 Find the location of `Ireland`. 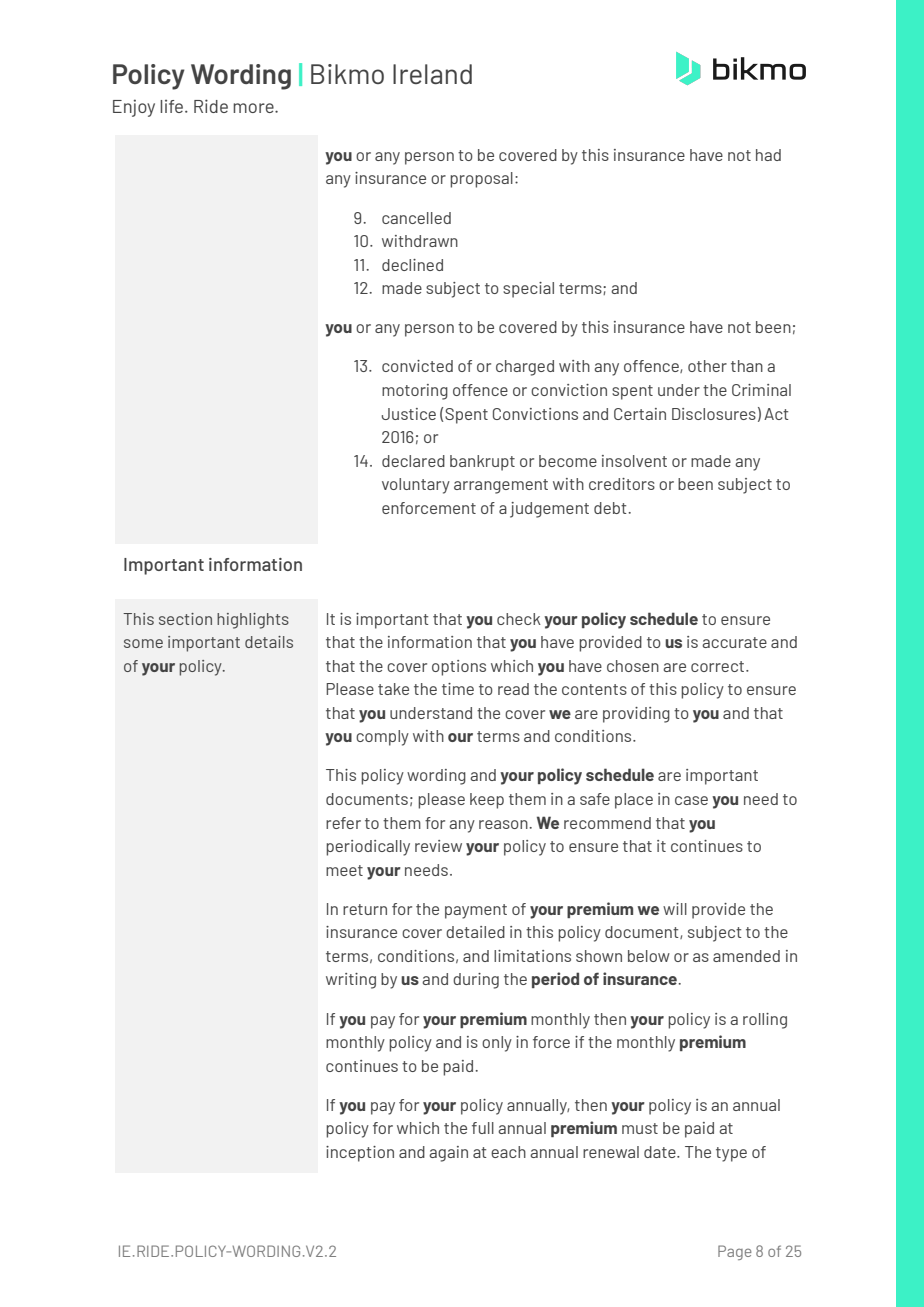

Ireland is located at coordinates (432, 74).
